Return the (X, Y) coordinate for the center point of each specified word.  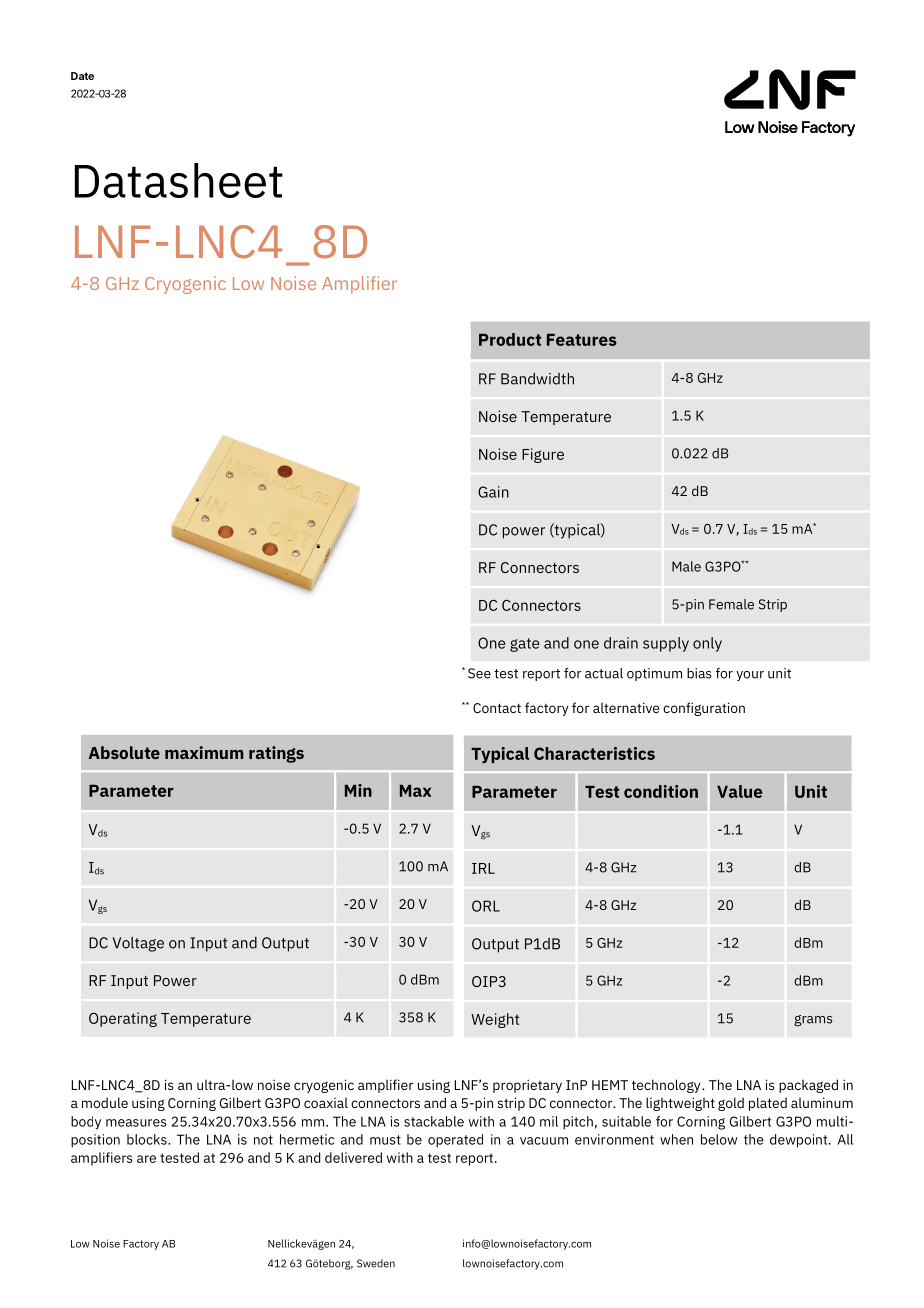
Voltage (138, 944)
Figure (543, 455)
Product (510, 339)
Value (739, 791)
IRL (483, 868)
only (707, 644)
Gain (493, 492)
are (146, 1159)
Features (582, 340)
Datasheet (179, 180)
